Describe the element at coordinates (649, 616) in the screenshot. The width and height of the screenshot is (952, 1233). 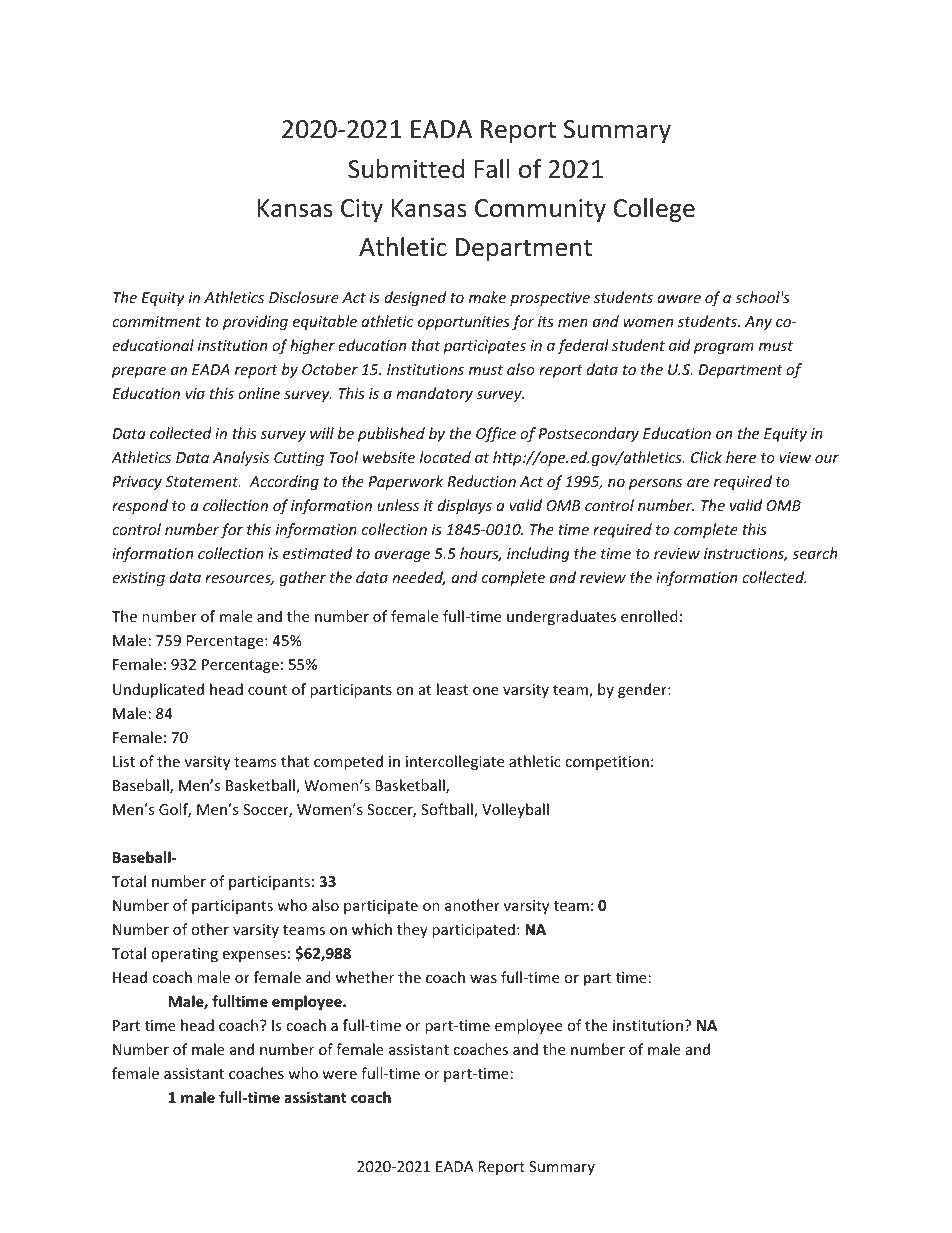
I see `enrolled` at that location.
